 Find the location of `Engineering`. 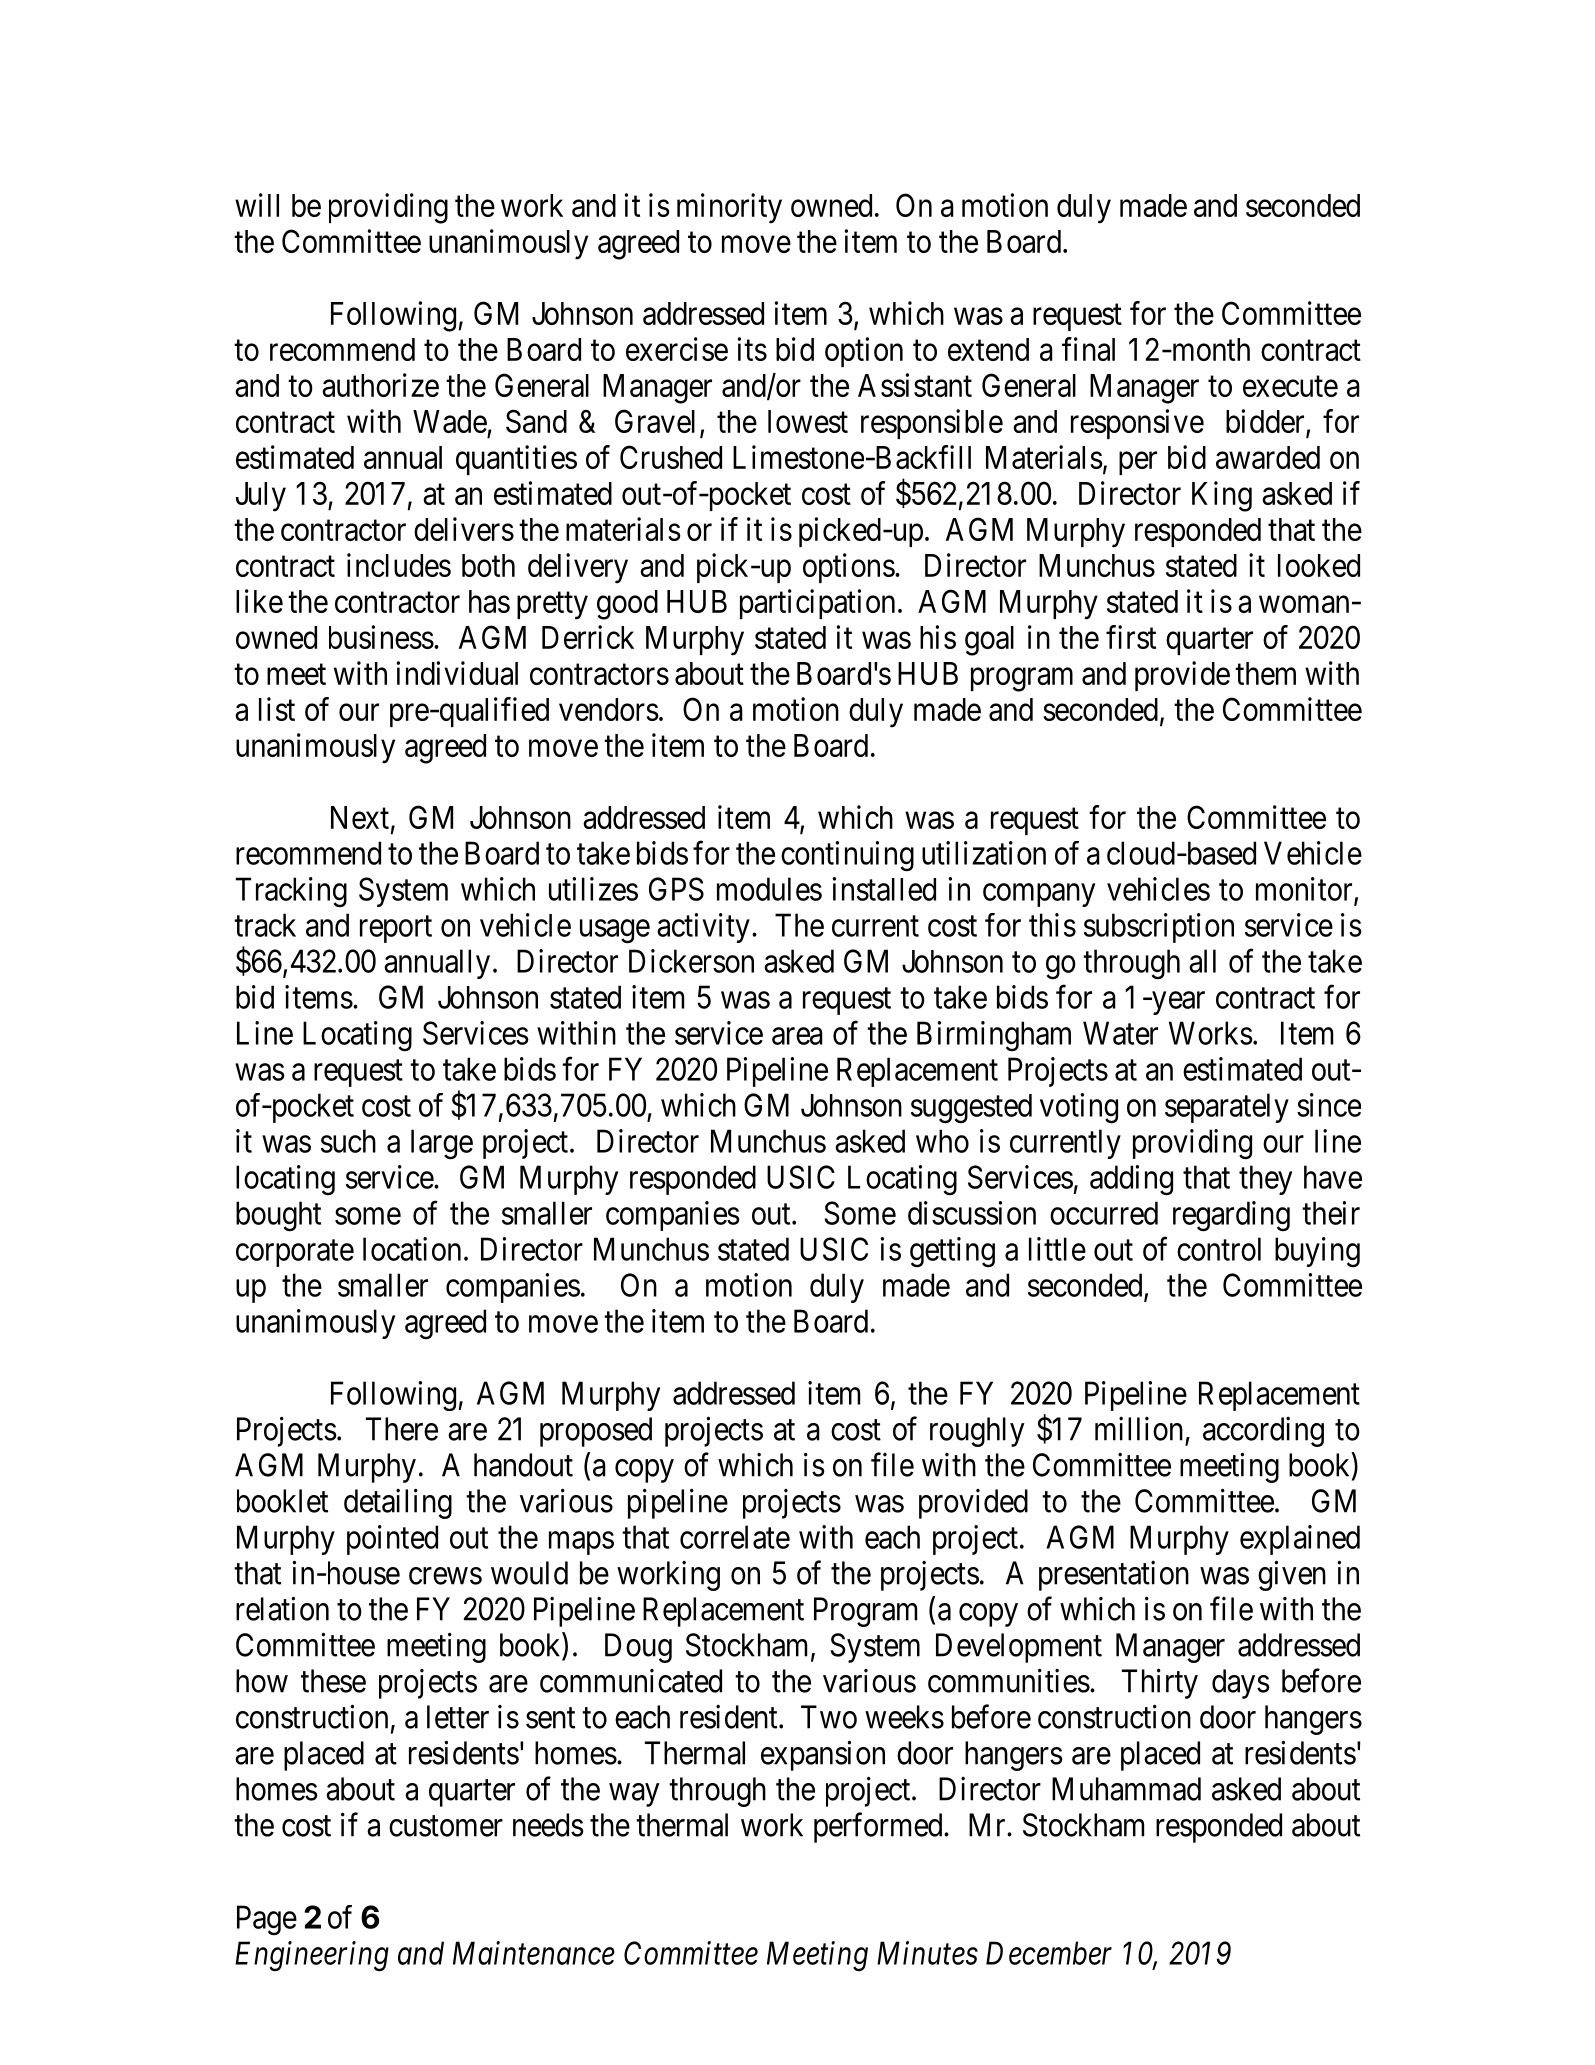

Engineering is located at coordinates (312, 1957).
